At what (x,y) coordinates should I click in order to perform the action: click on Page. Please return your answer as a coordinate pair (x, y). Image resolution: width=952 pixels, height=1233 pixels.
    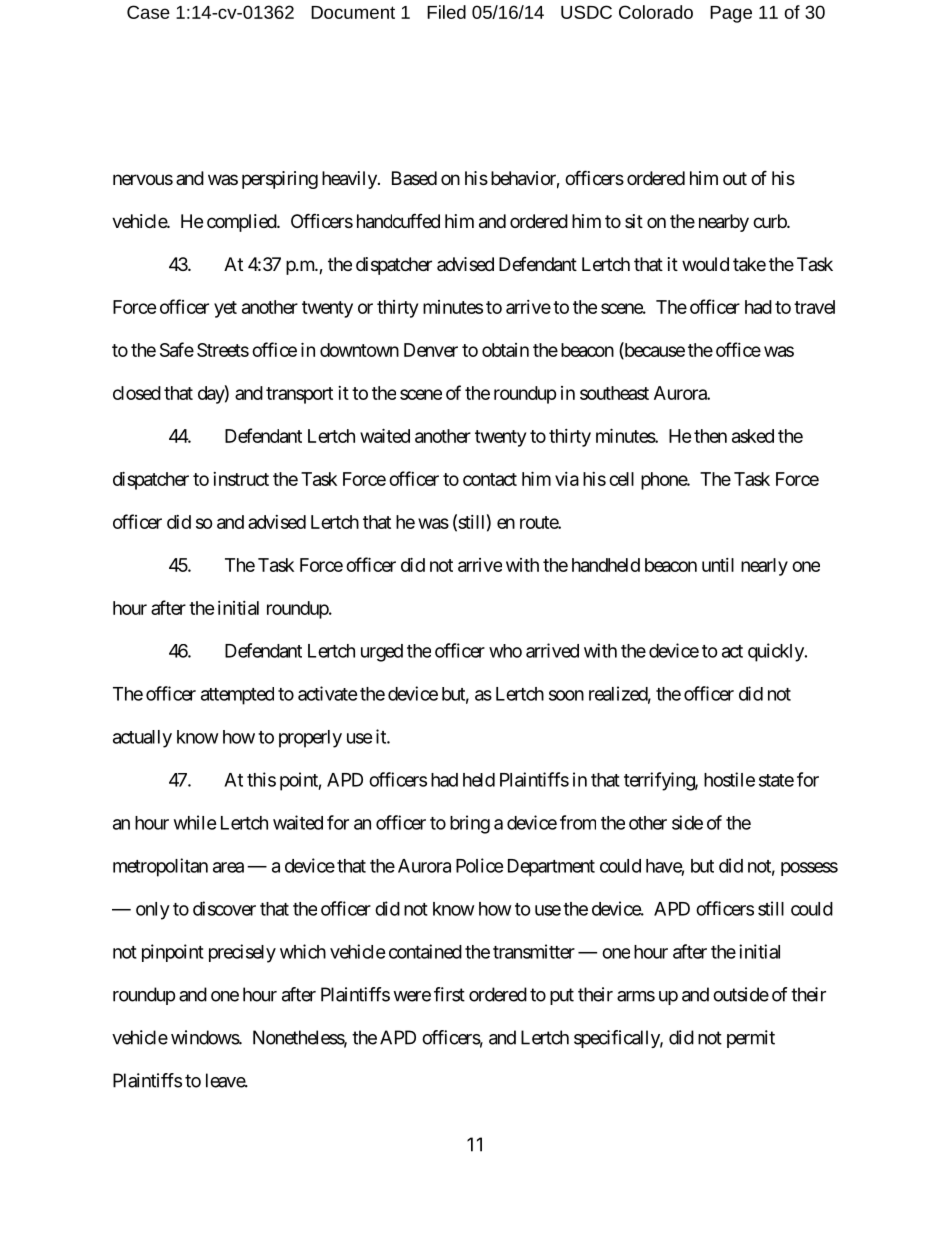
    Looking at the image, I should click on (731, 14).
